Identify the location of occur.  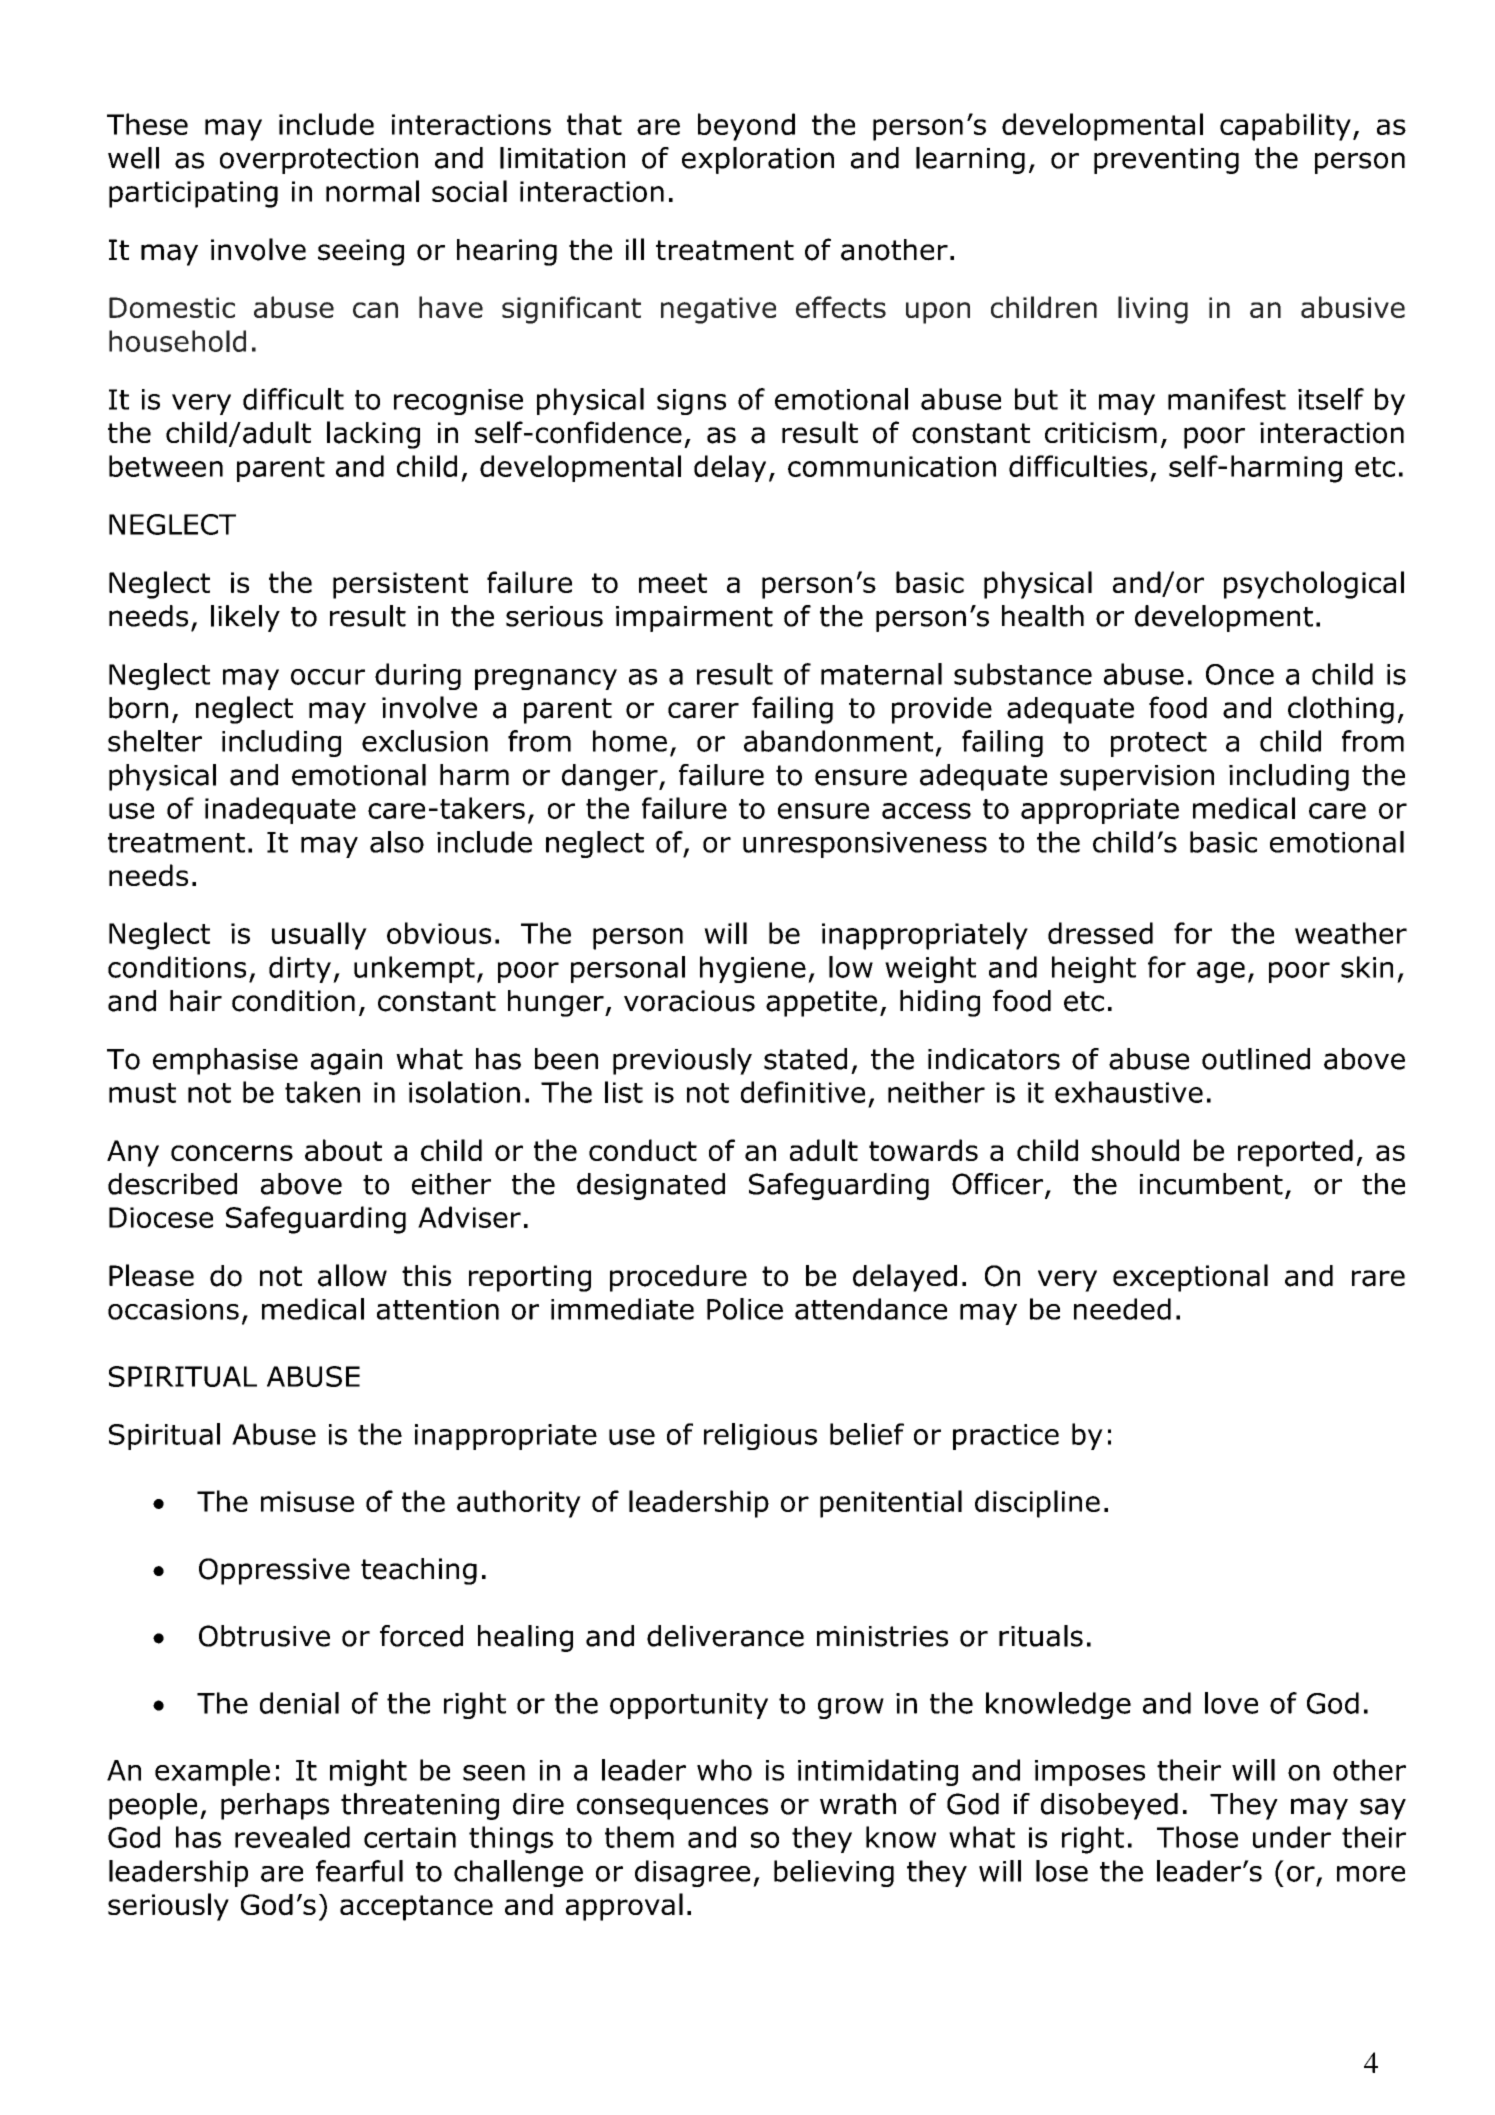
(328, 677).
